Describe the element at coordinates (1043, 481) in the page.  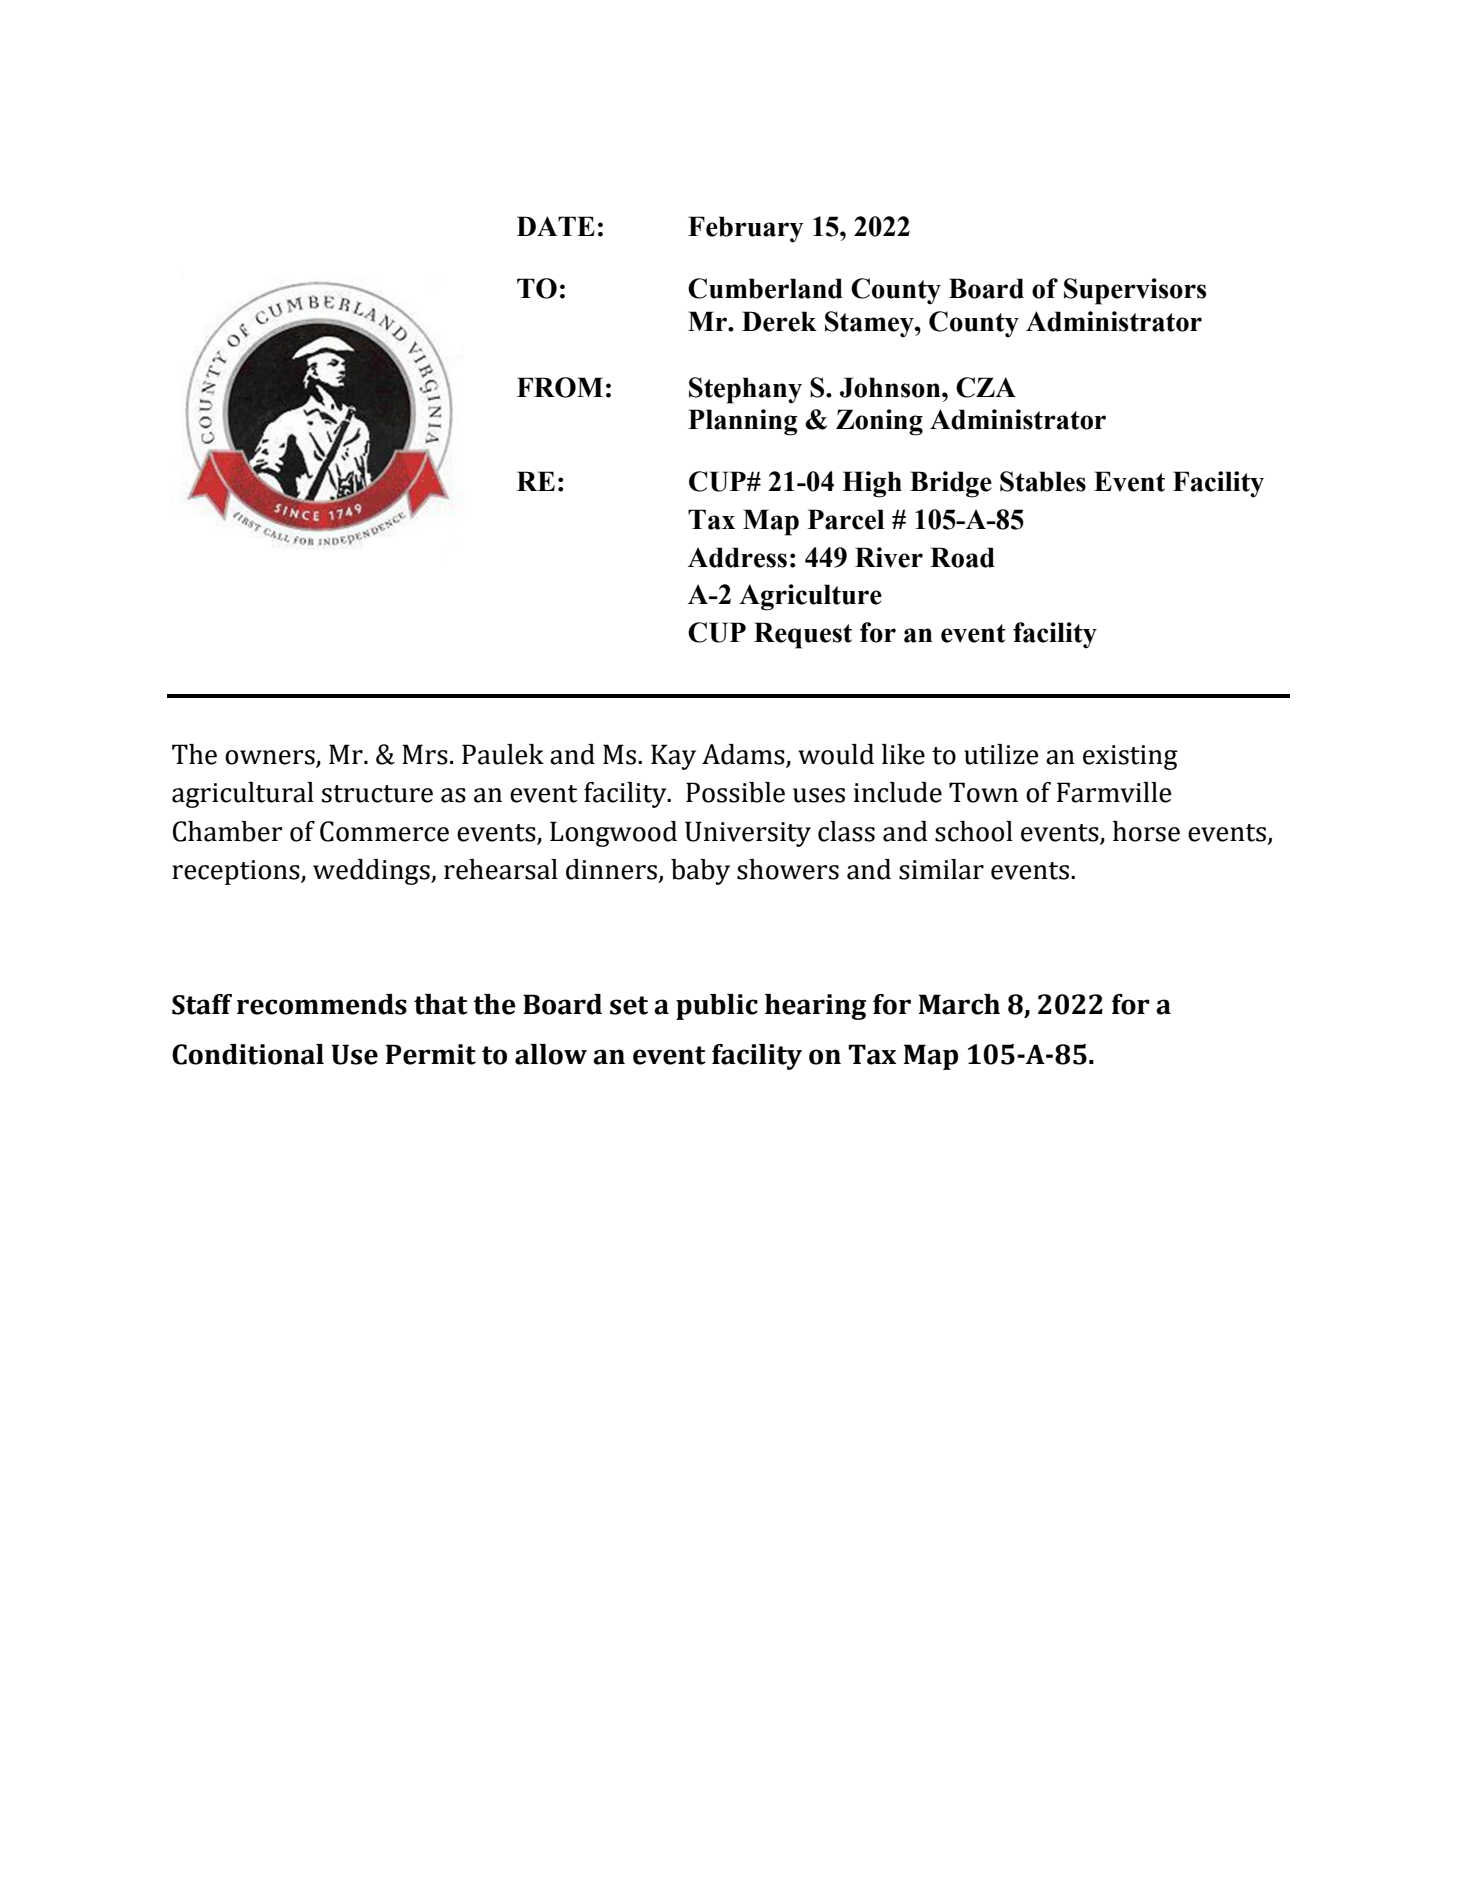
I see `Stables` at that location.
